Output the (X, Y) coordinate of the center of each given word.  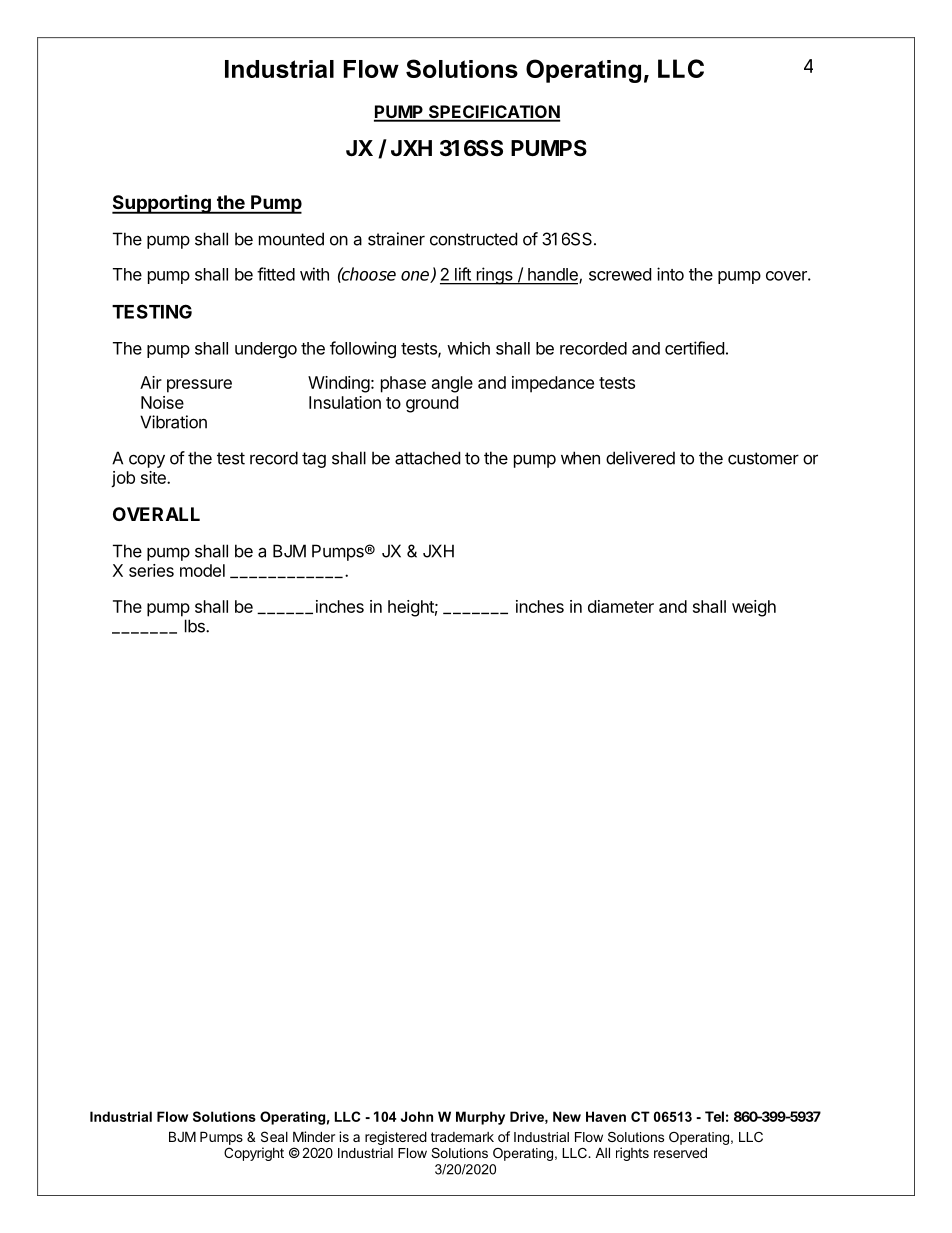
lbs (196, 626)
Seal (274, 1136)
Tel (714, 1116)
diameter (621, 606)
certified (694, 348)
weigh (754, 608)
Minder (314, 1136)
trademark (462, 1137)
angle (452, 384)
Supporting (162, 204)
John (417, 1116)
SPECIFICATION (493, 113)
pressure (199, 386)
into (670, 274)
